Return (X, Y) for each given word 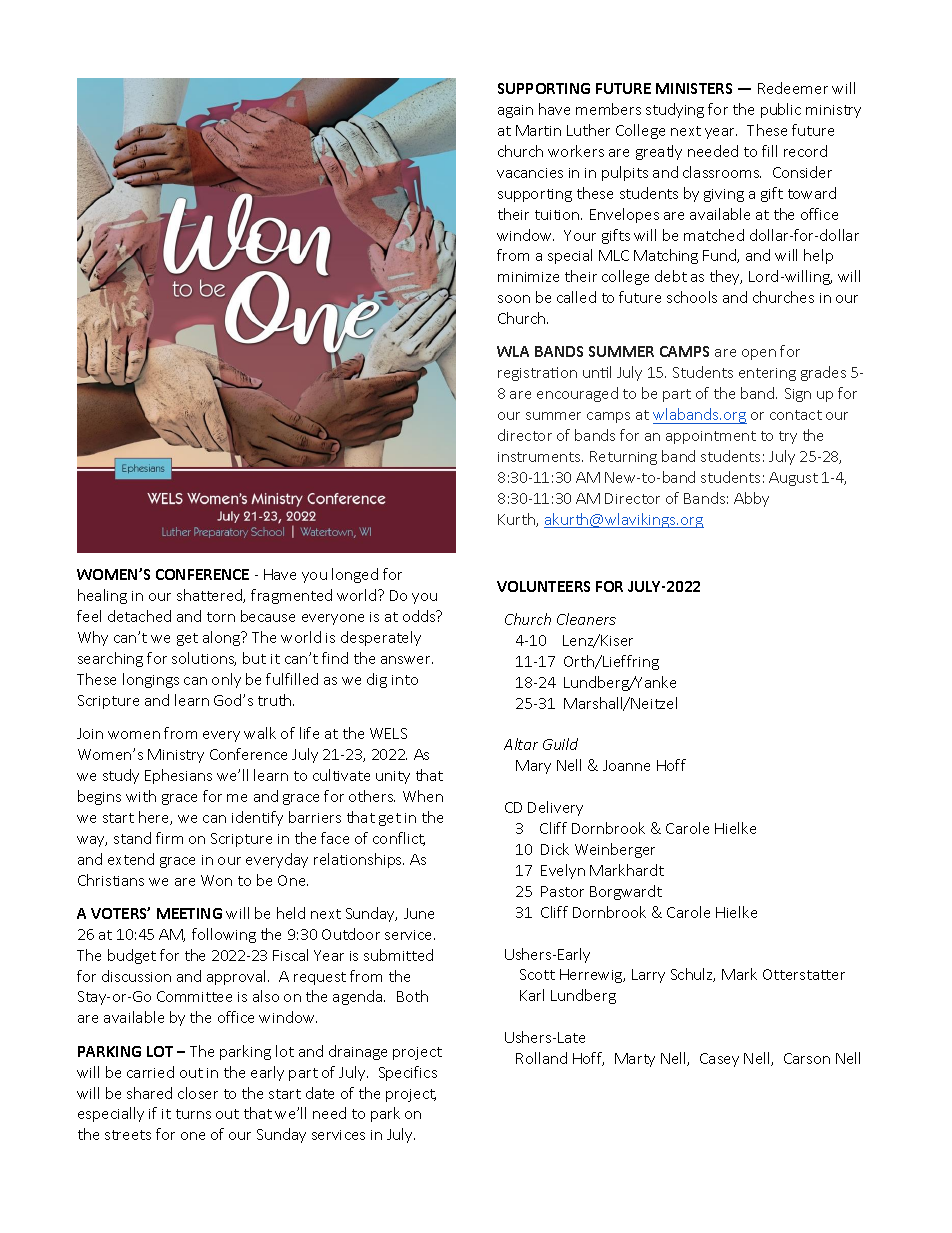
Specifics (408, 1073)
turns (193, 1114)
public (781, 110)
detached (139, 616)
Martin (538, 130)
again (515, 111)
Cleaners (586, 619)
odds (420, 616)
